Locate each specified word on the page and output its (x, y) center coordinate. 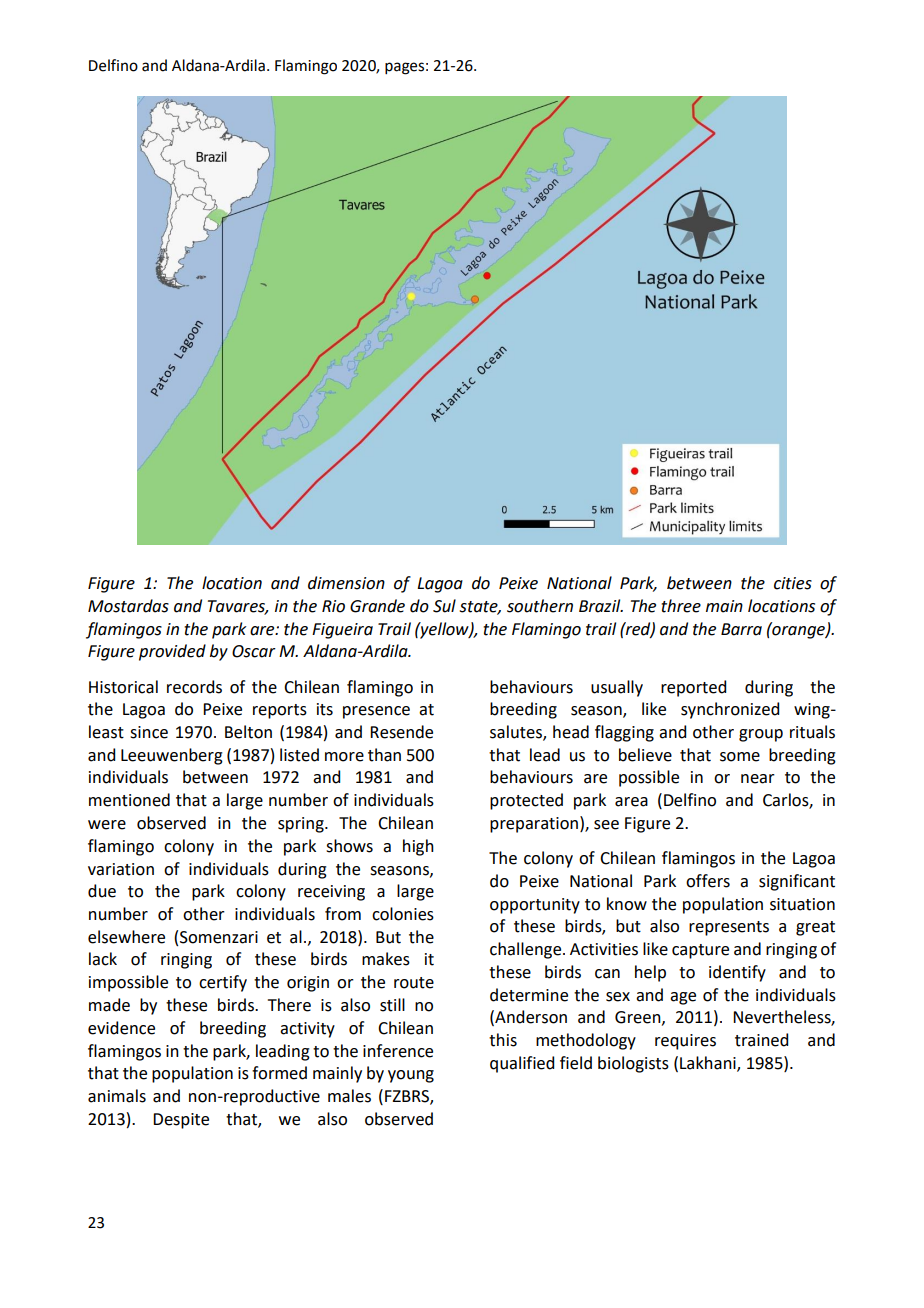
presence (376, 712)
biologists (633, 1064)
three (681, 606)
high (418, 847)
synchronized (730, 710)
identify (737, 973)
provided (172, 652)
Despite (181, 1121)
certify (223, 983)
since (149, 732)
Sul (444, 606)
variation (121, 869)
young (411, 1076)
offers (708, 881)
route (414, 983)
